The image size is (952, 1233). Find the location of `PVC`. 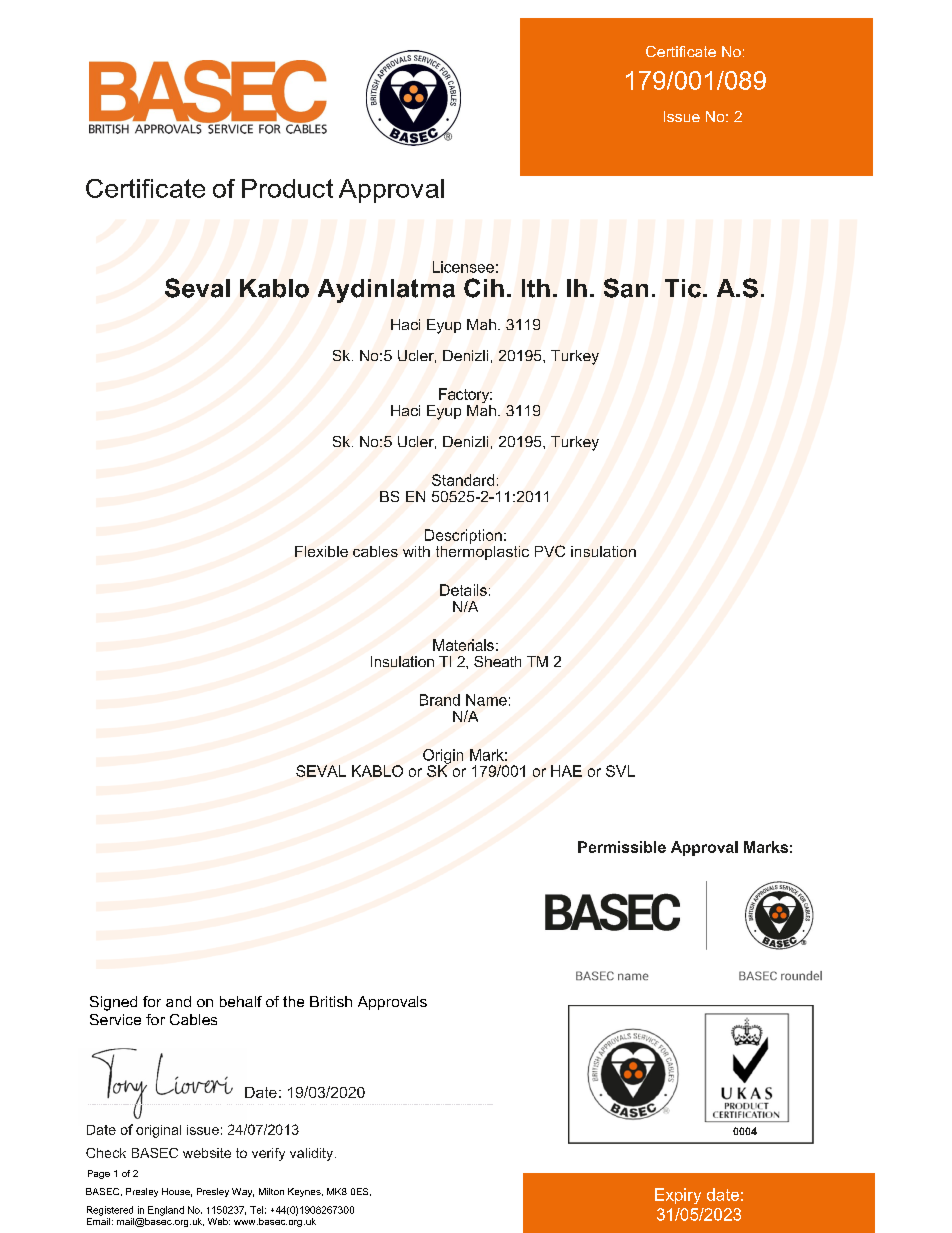

PVC is located at coordinates (550, 551).
